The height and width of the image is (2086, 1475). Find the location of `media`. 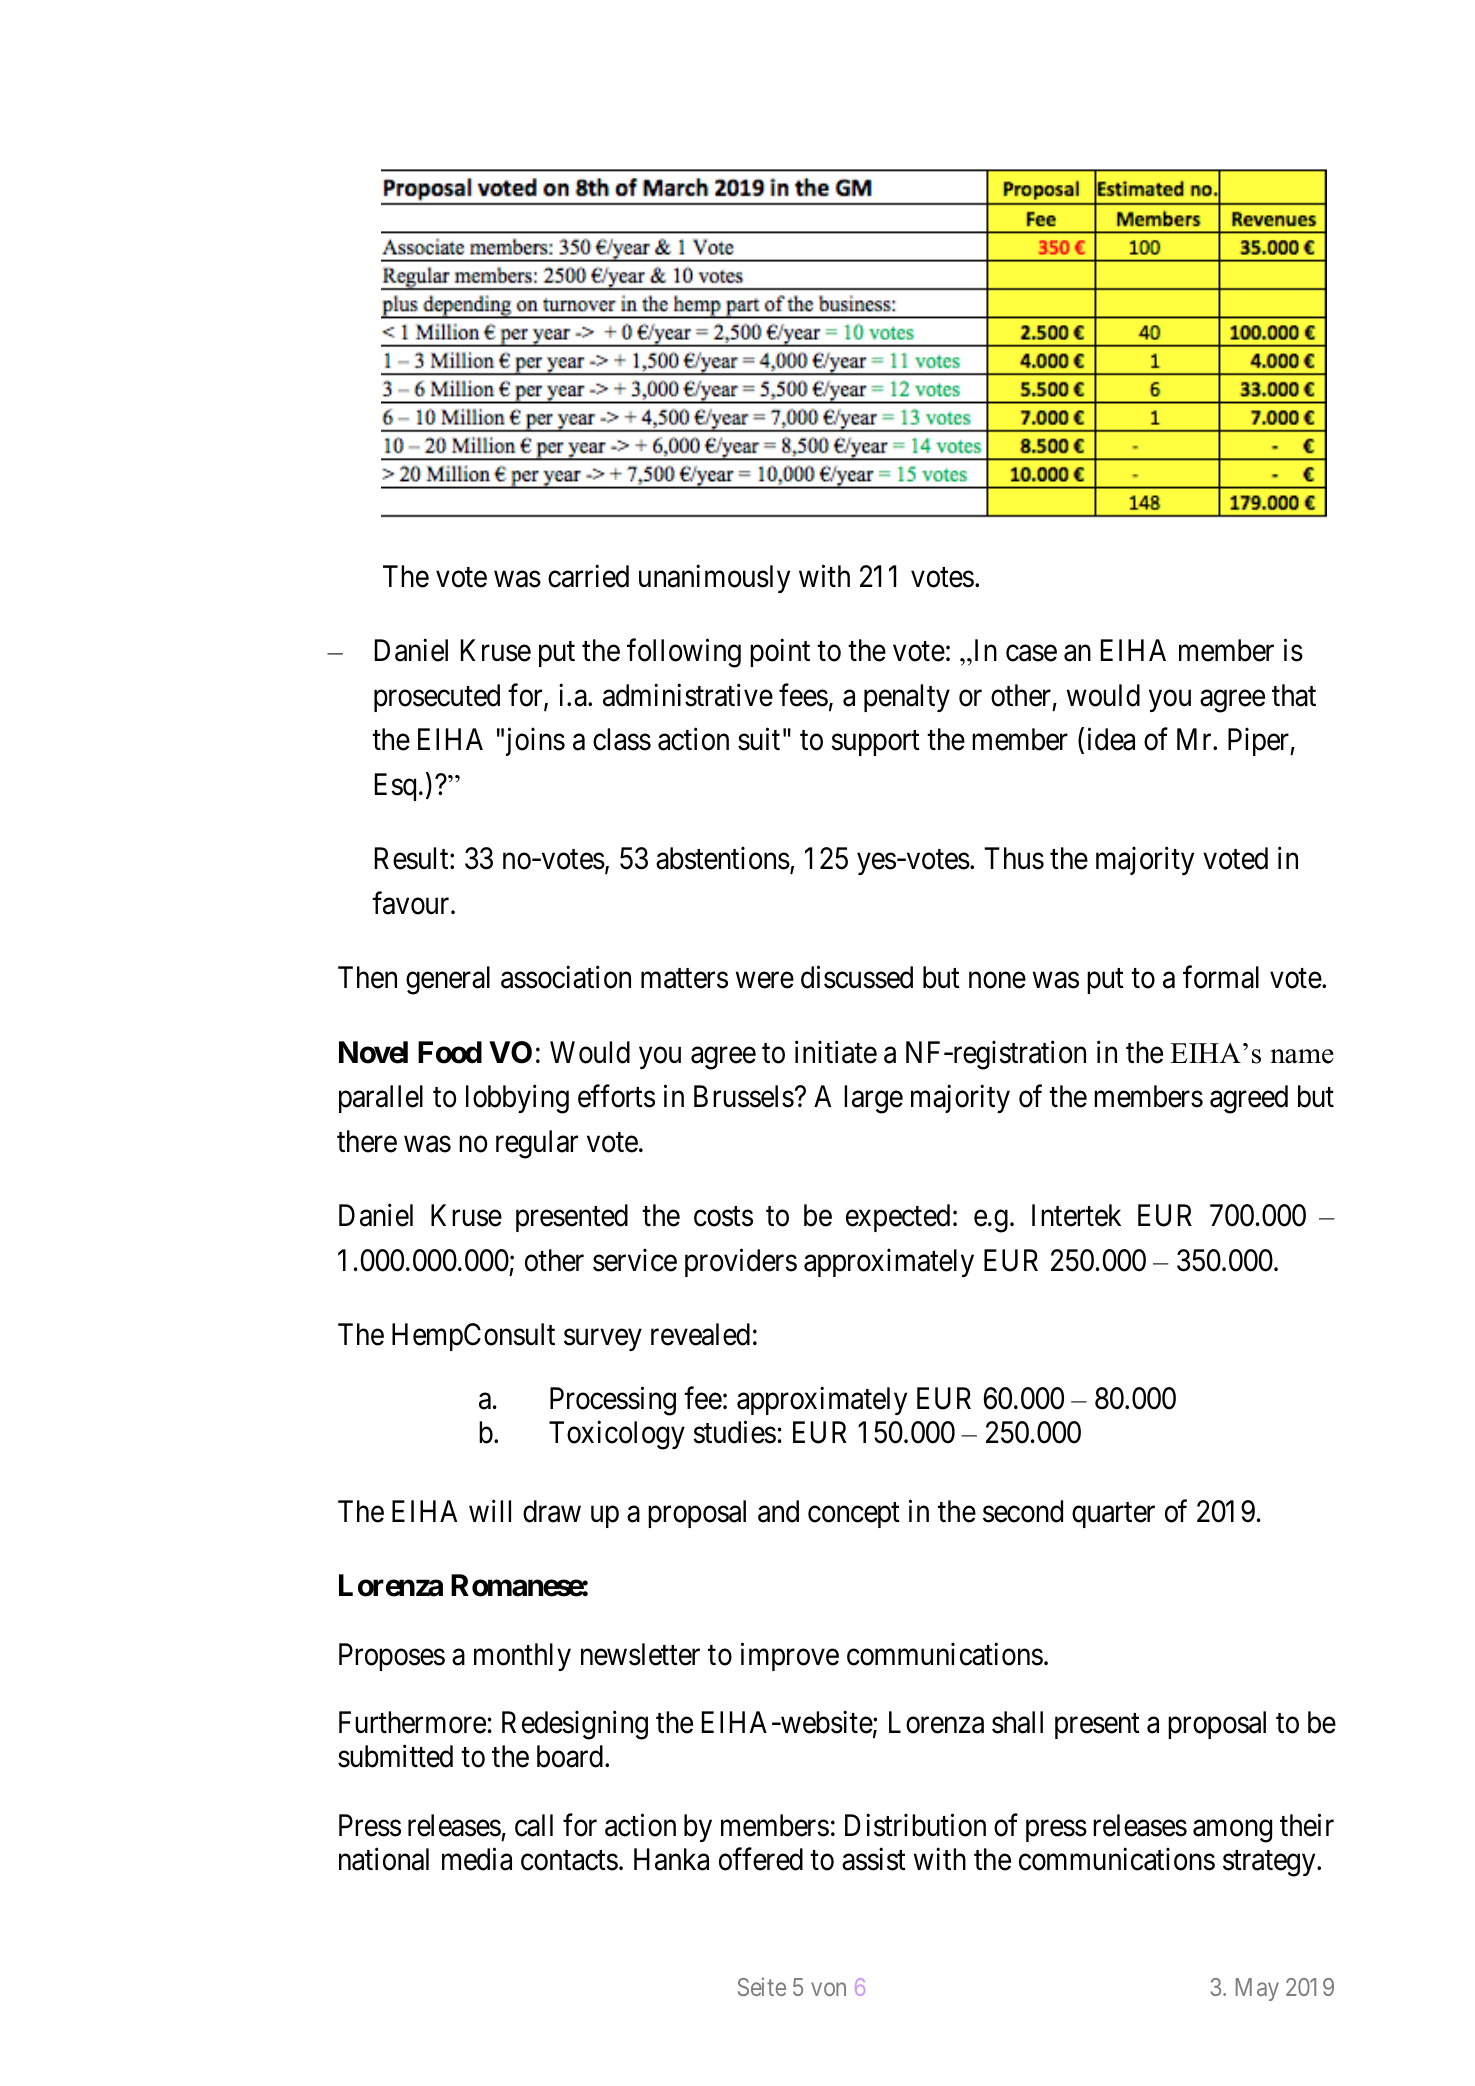

media is located at coordinates (477, 1859).
